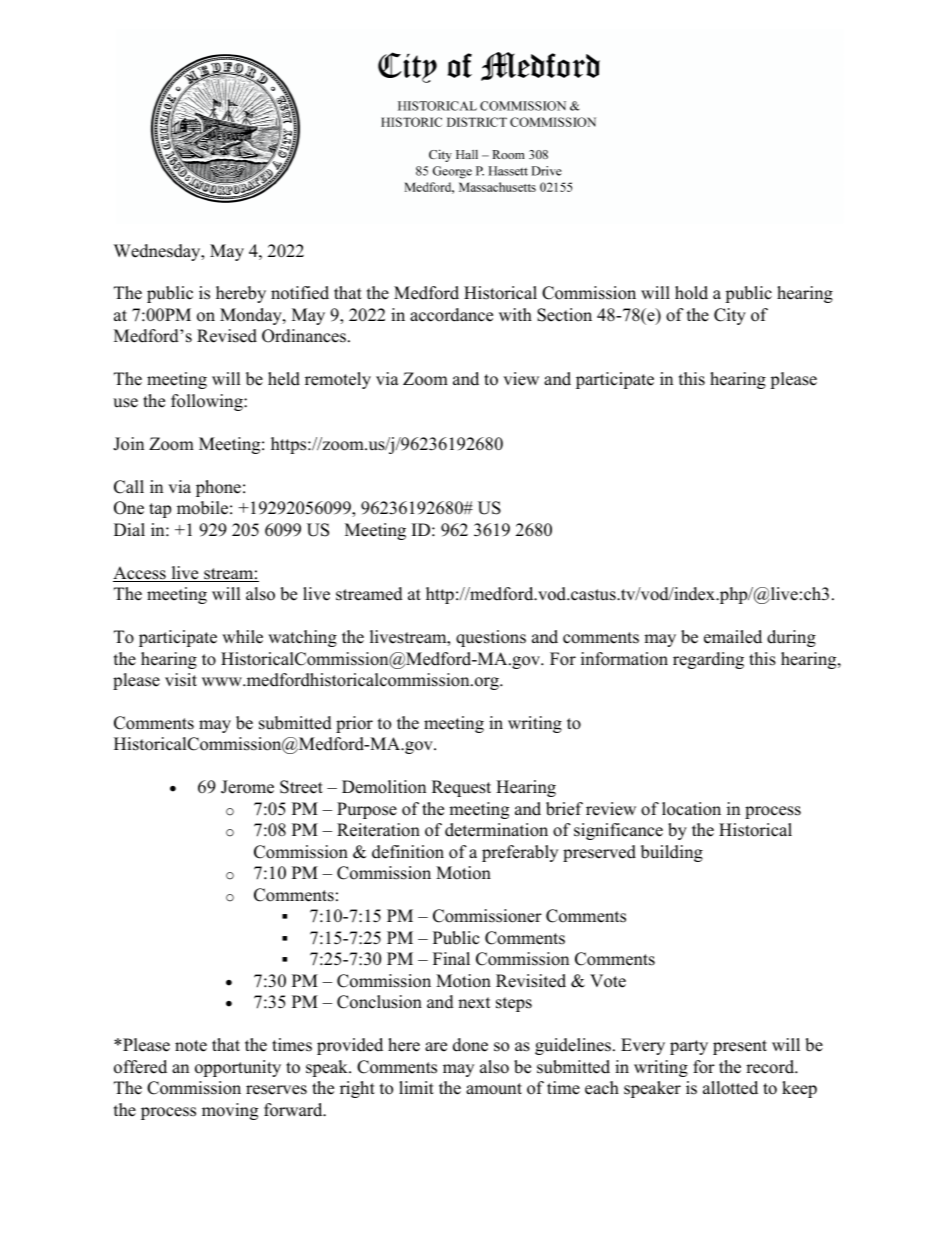 The image size is (952, 1233). I want to click on prior, so click(354, 724).
